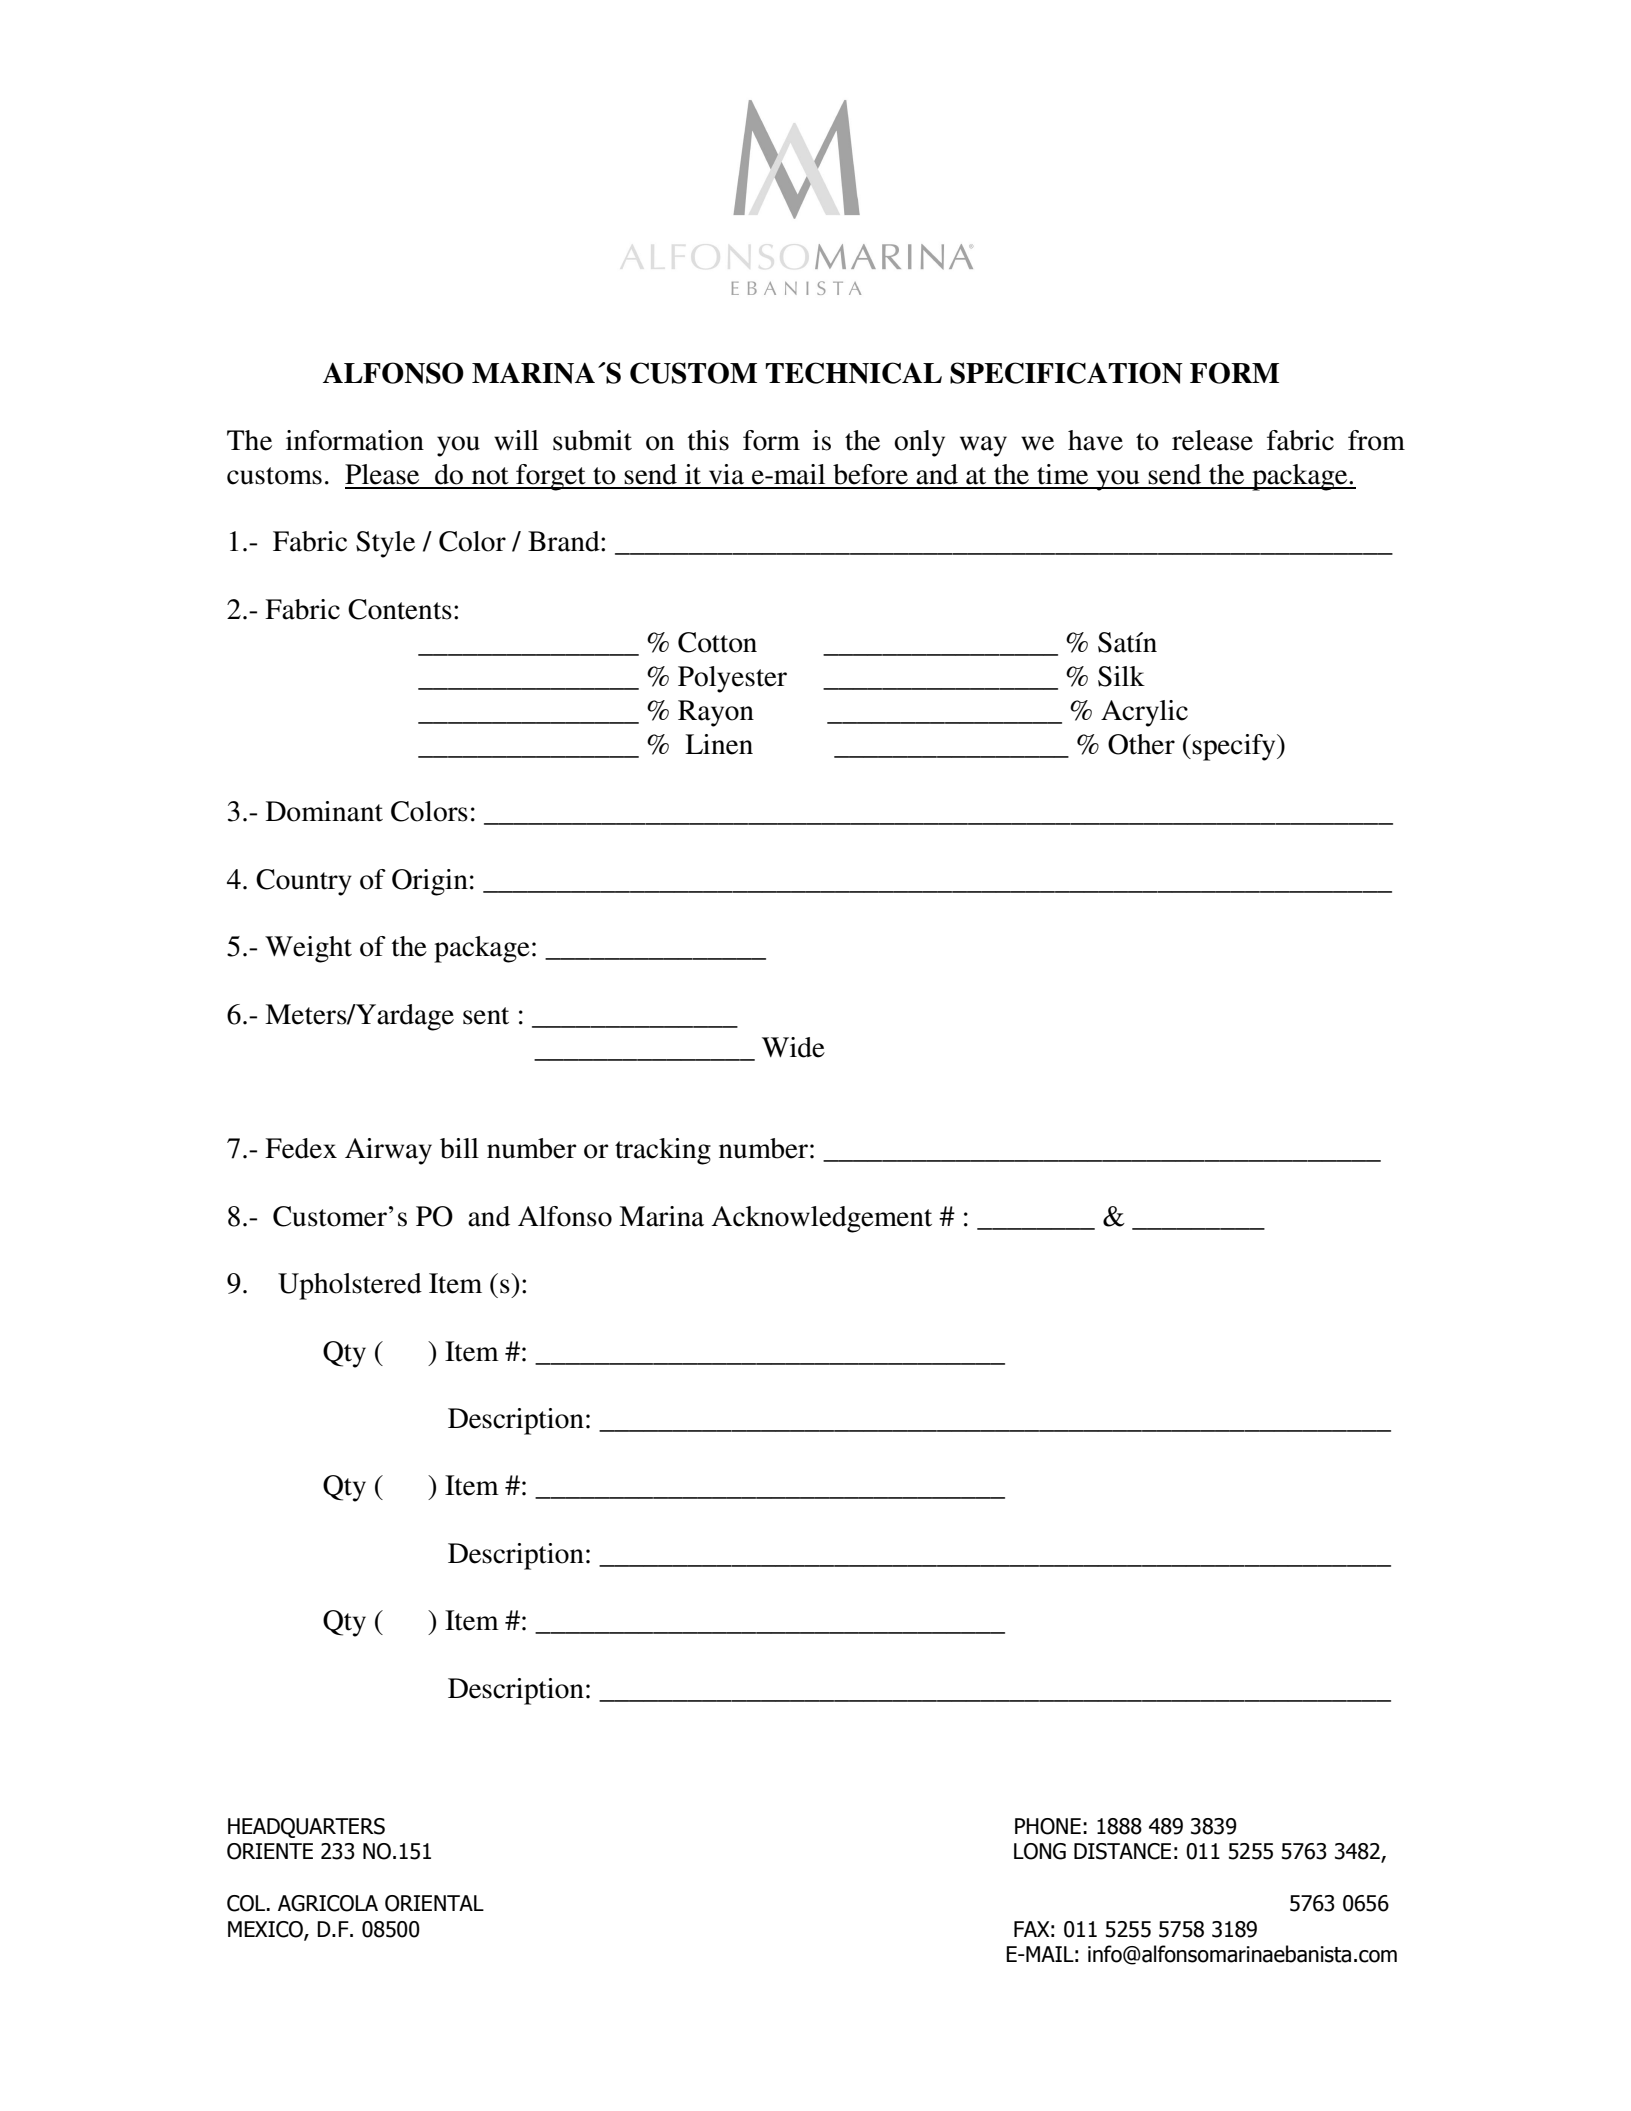 This screenshot has width=1631, height=2111. I want to click on Acknowledgement, so click(821, 1219).
